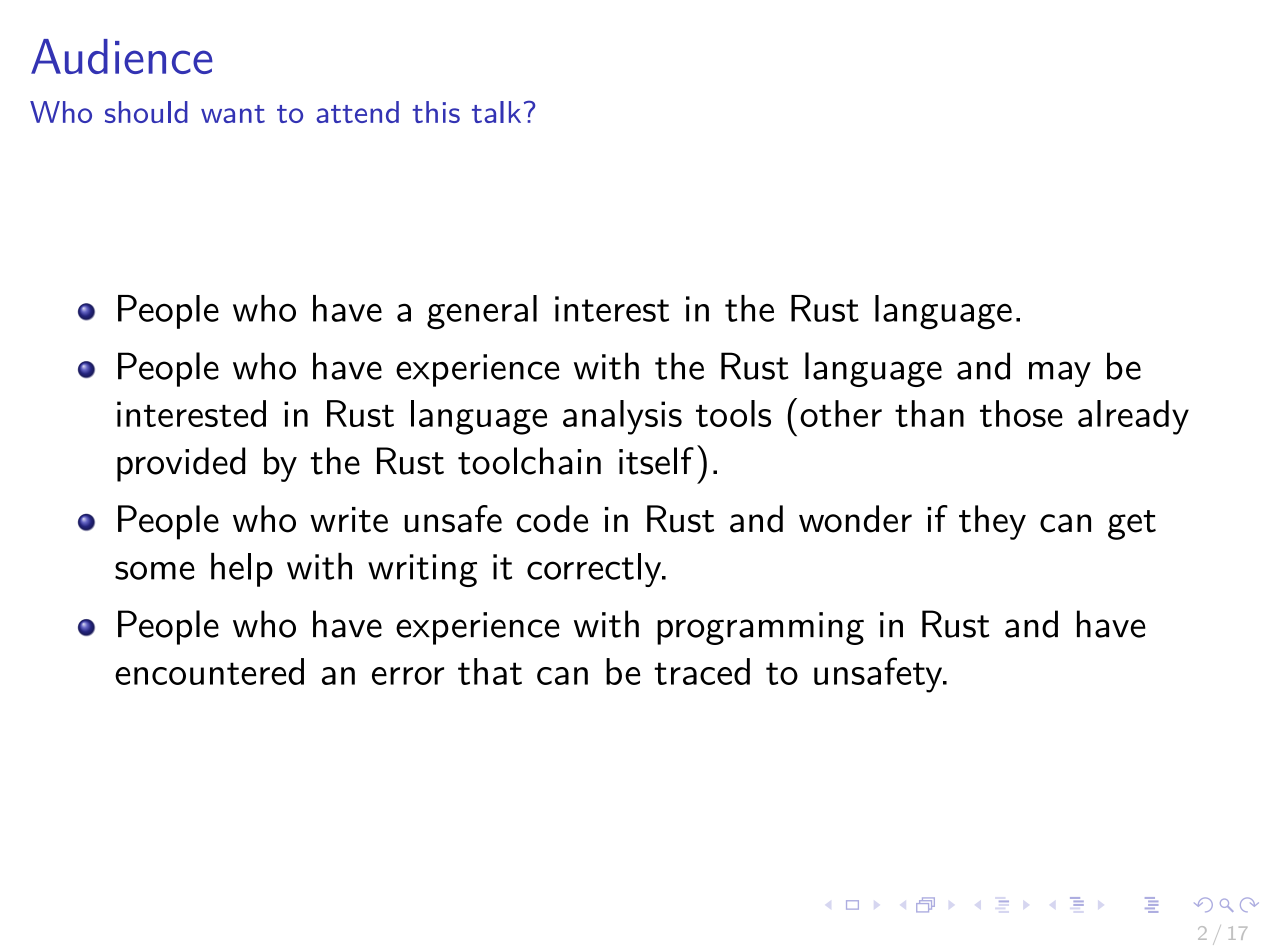  I want to click on want, so click(233, 114).
